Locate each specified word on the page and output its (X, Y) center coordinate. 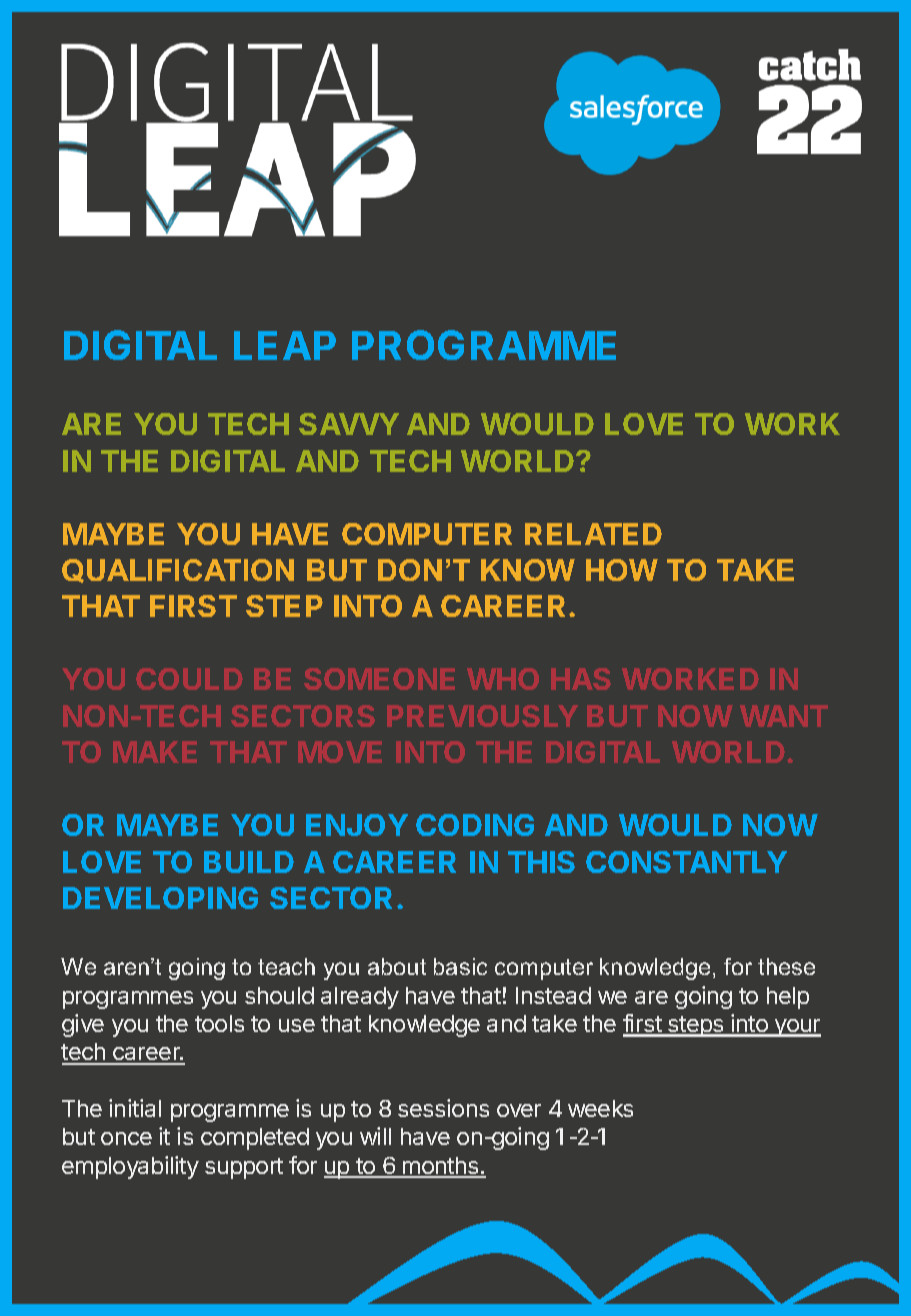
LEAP (285, 345)
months (441, 1167)
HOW (622, 570)
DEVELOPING (160, 898)
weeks (600, 1108)
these (786, 966)
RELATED (593, 534)
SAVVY (349, 424)
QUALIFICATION (178, 571)
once (126, 1138)
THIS (541, 862)
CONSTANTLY (686, 862)
